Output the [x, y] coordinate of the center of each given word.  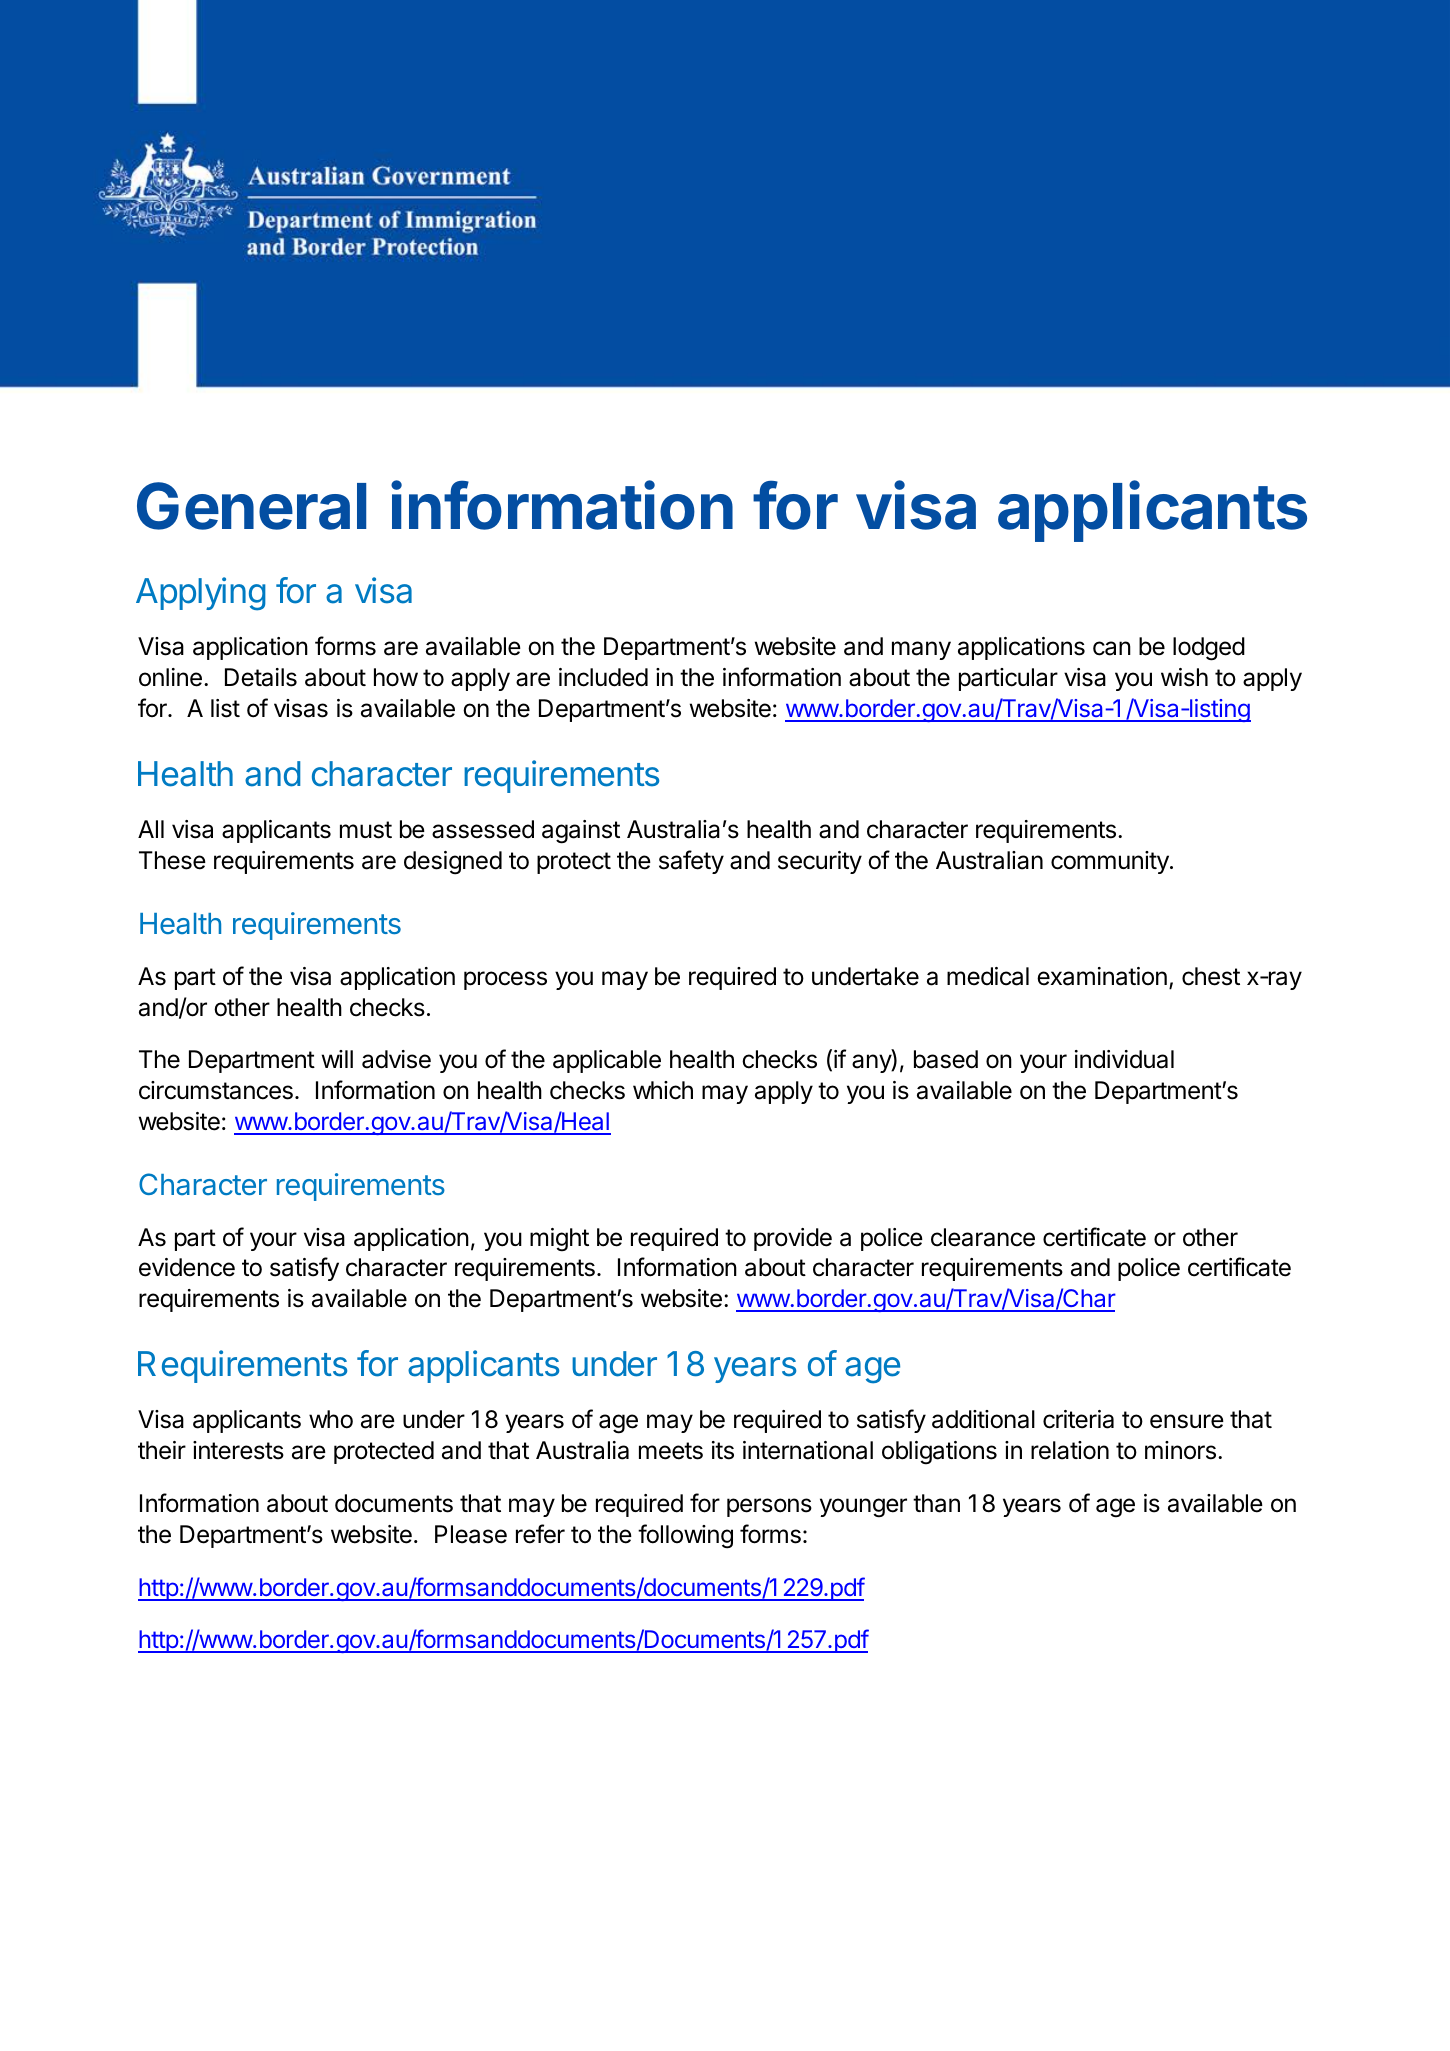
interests [238, 1450]
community [1111, 862]
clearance [983, 1237]
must [366, 830]
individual [1124, 1059]
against [581, 832]
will [337, 1059]
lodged [1209, 649]
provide [793, 1239]
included [603, 677]
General [251, 506]
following [685, 1536]
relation [1070, 1450]
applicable [607, 1061]
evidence [187, 1267]
